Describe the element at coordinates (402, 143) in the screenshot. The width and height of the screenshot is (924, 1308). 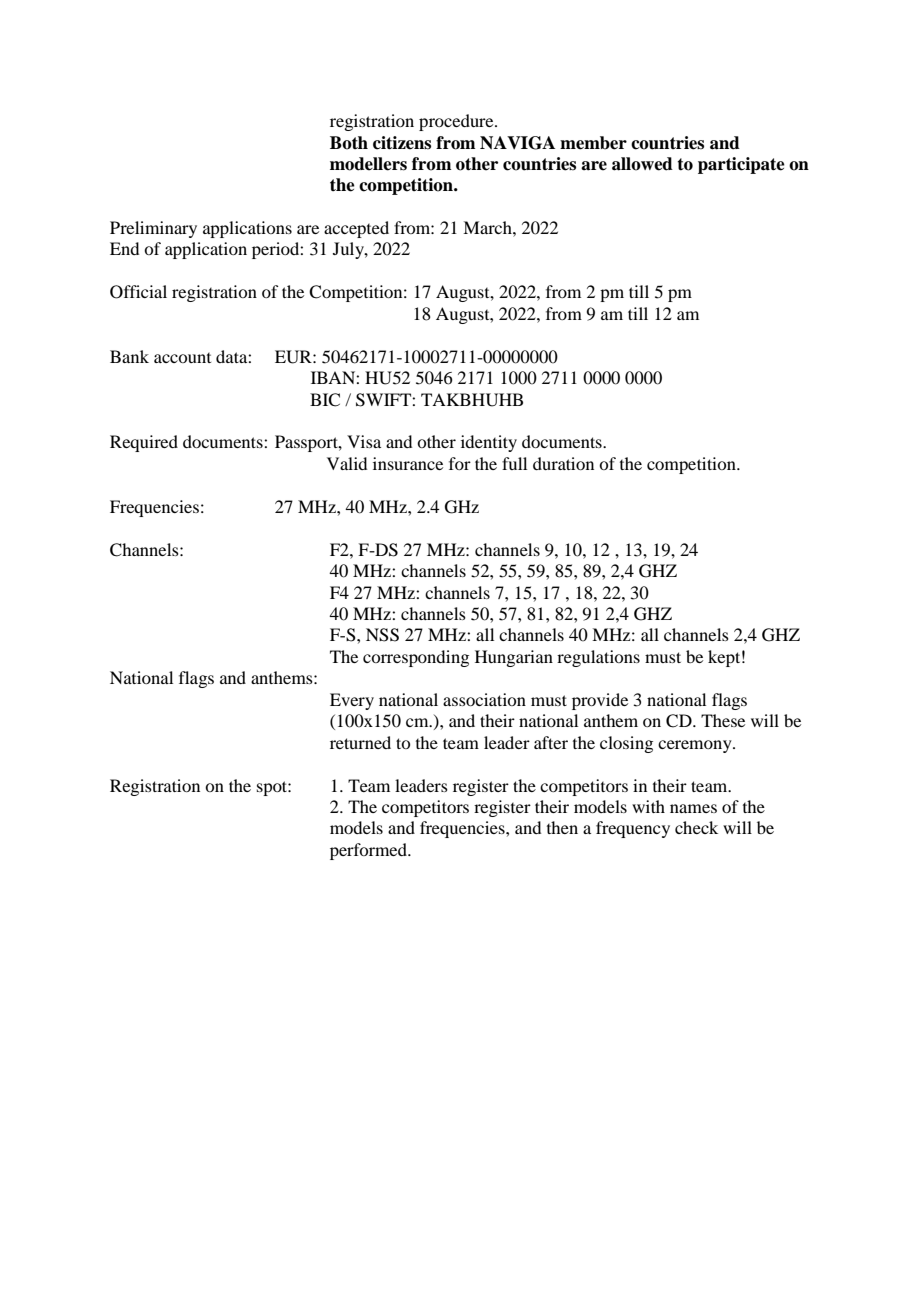
I see `citizens` at that location.
